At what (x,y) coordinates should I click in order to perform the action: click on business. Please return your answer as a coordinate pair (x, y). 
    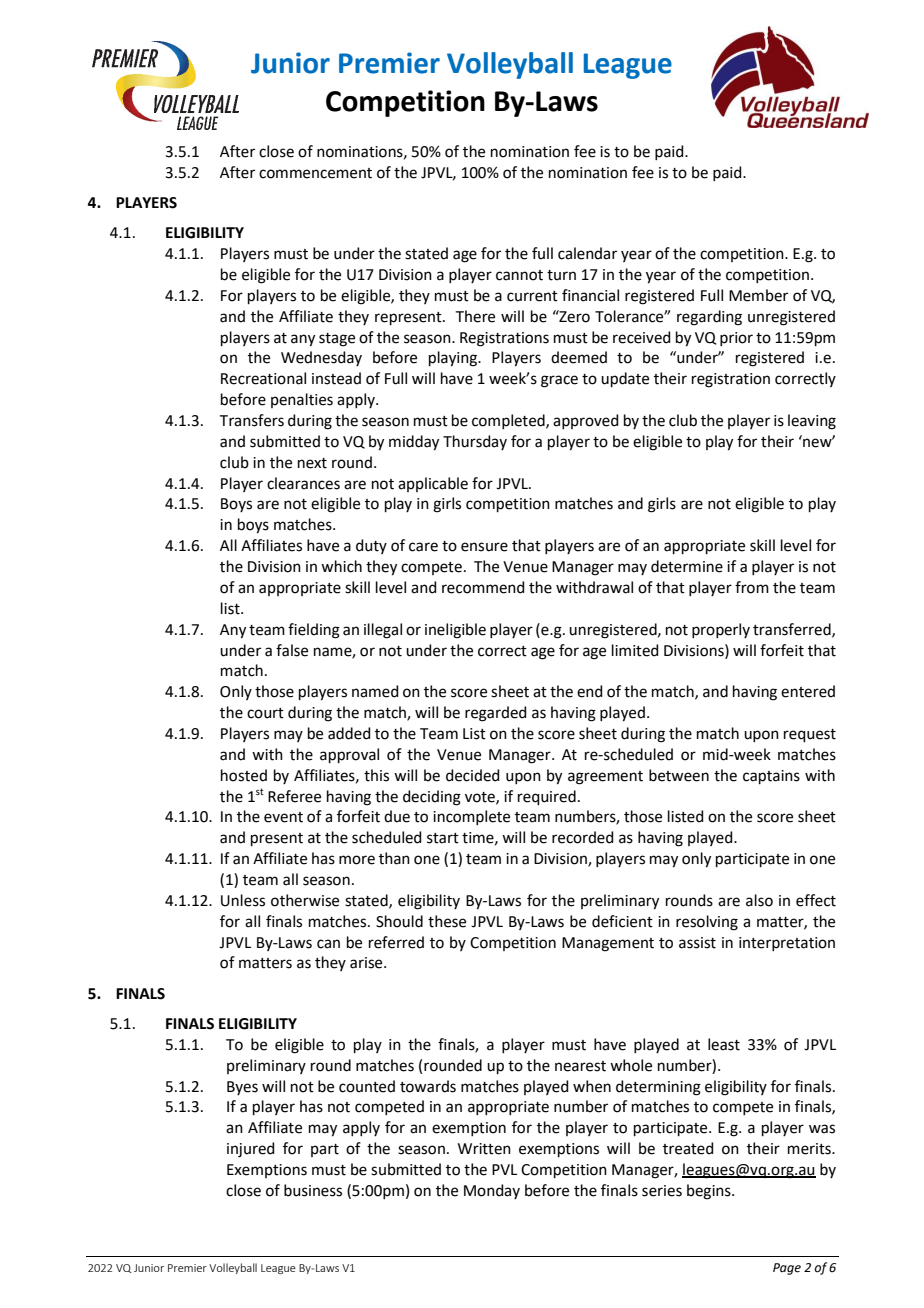
    Looking at the image, I should click on (313, 1190).
